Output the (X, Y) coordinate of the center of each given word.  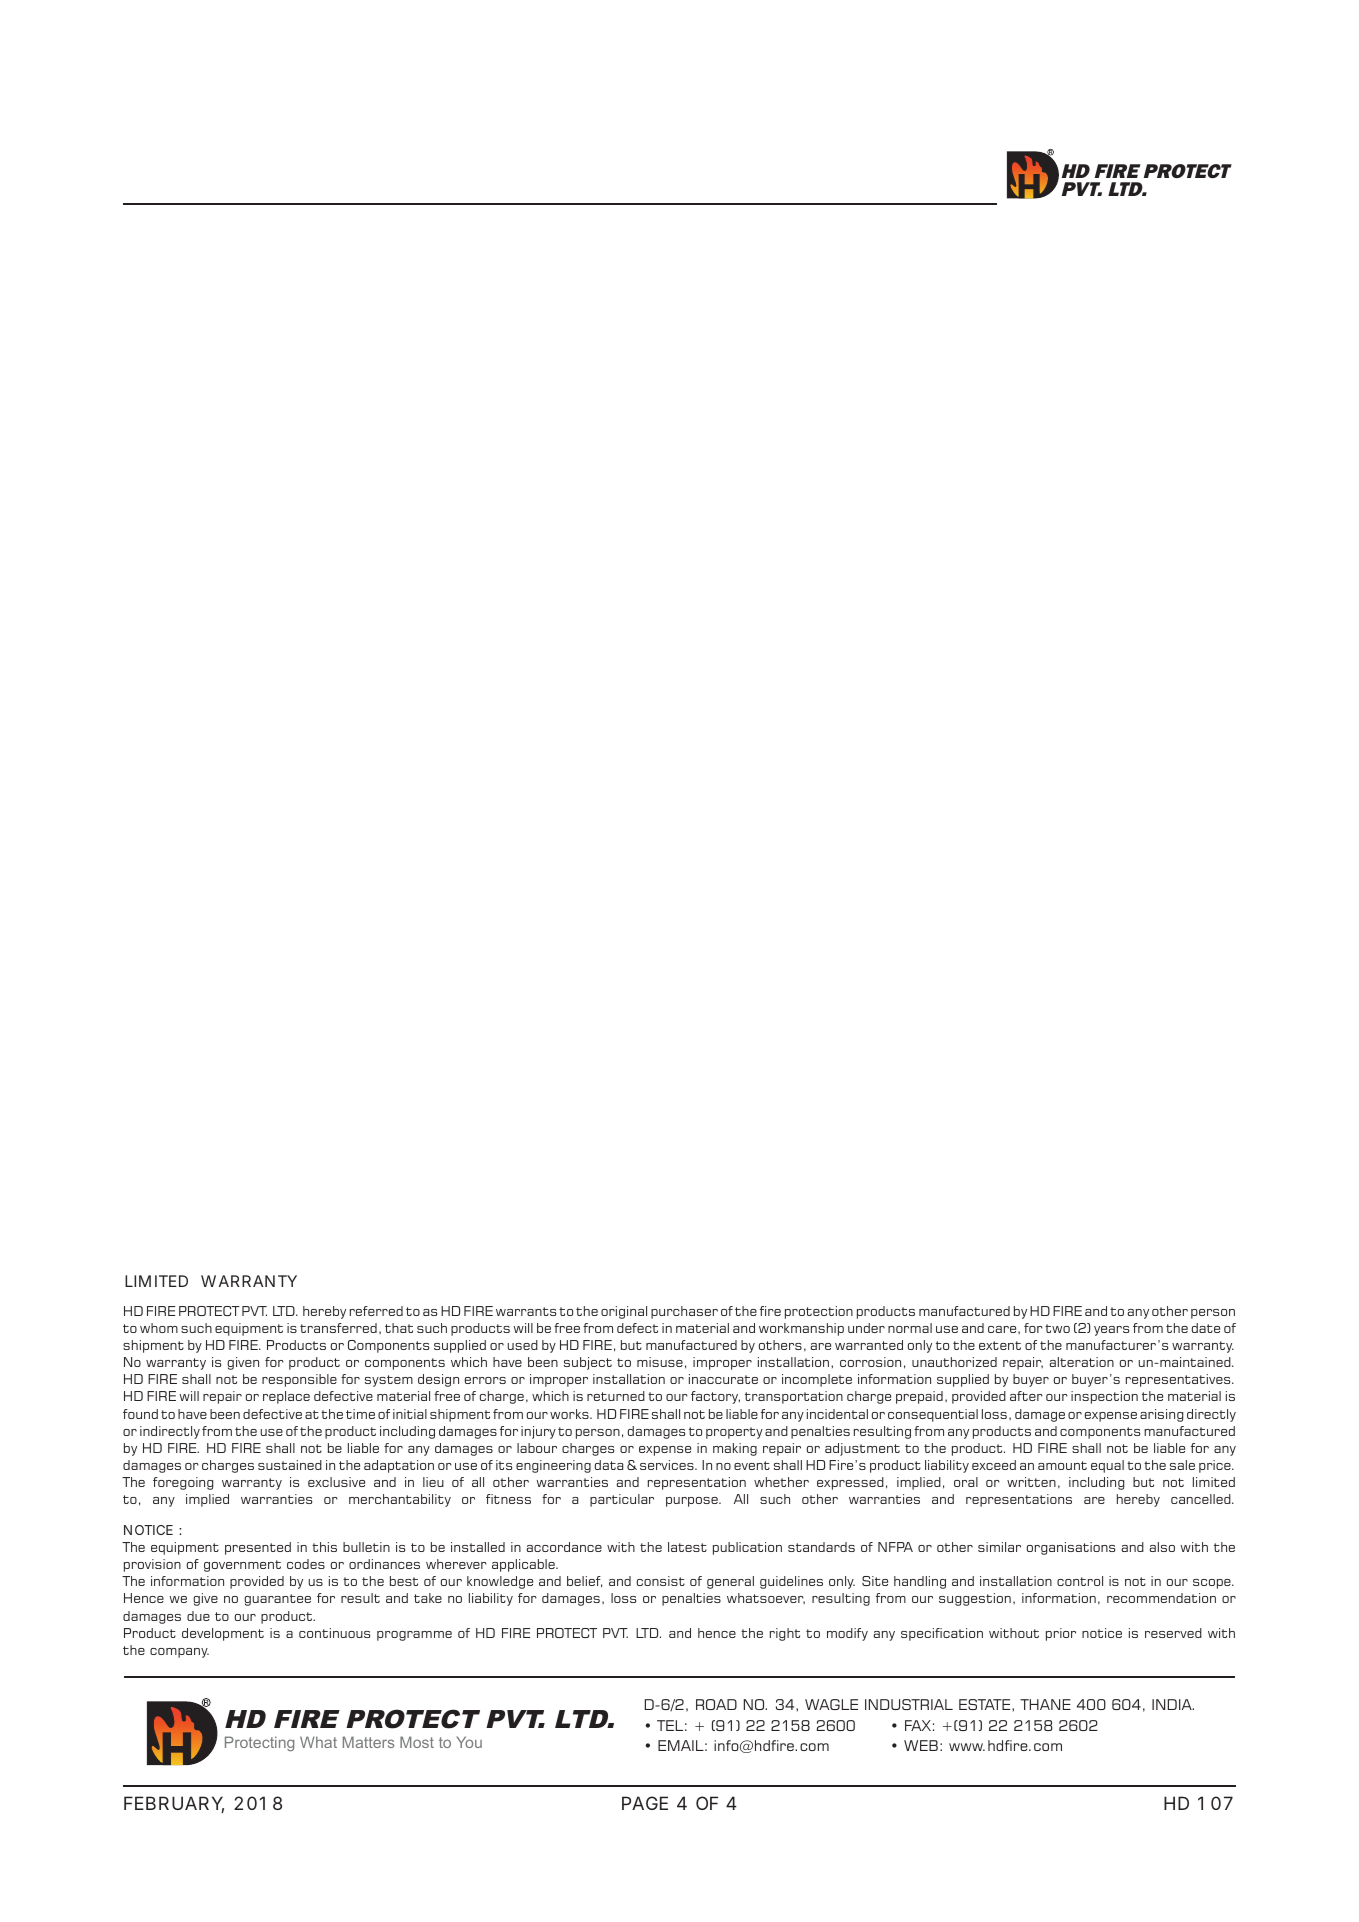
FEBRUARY (174, 1804)
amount (1062, 1465)
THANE (1045, 1704)
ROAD (716, 1704)
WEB (921, 1745)
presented (258, 1548)
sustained (290, 1465)
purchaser (684, 1312)
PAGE (645, 1803)
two (1057, 1328)
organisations (1071, 1548)
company (179, 1653)
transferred (338, 1328)
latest (687, 1547)
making (735, 1449)
